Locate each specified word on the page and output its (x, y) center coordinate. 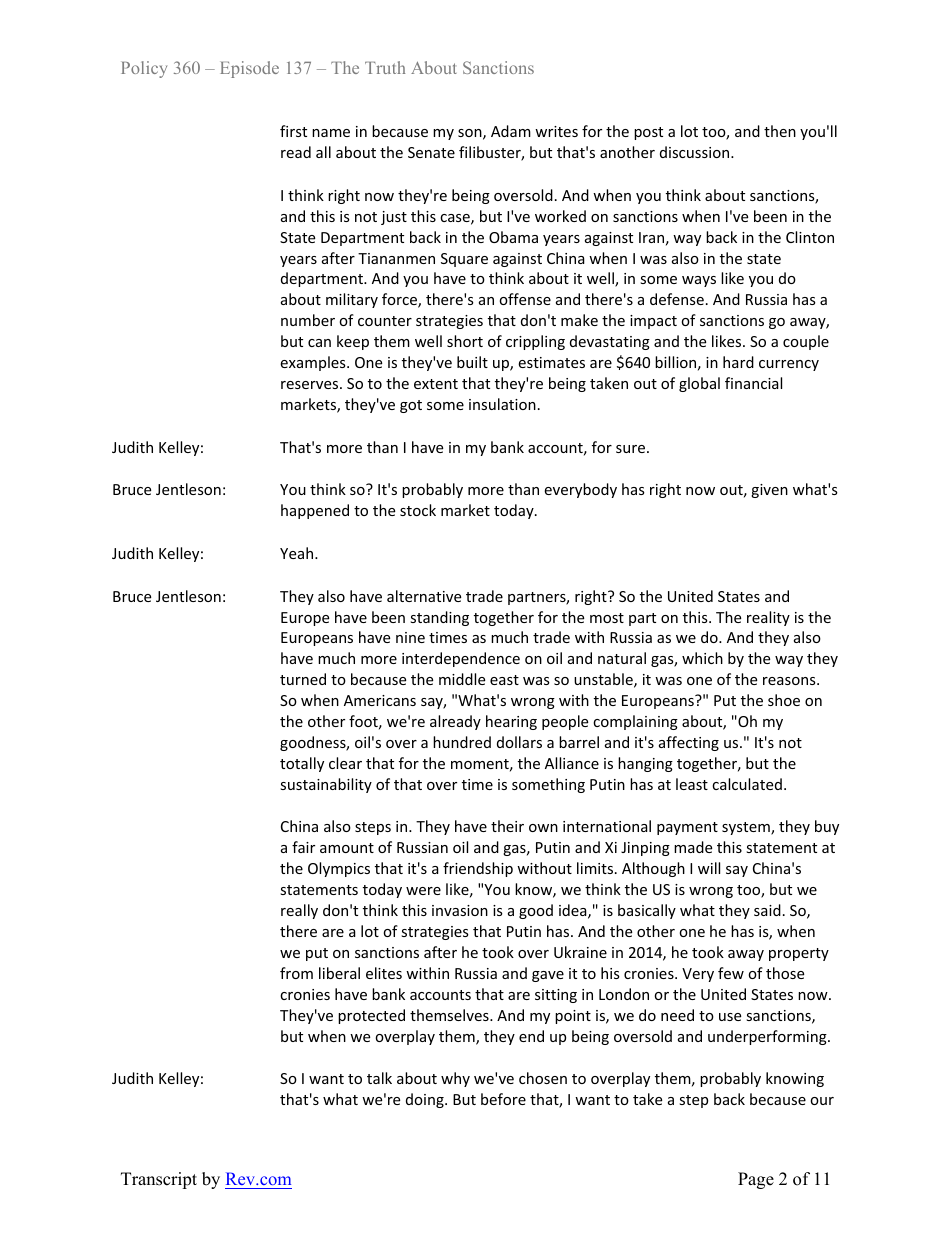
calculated (747, 784)
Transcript (159, 1180)
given (769, 491)
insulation (502, 404)
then (780, 131)
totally (302, 764)
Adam (511, 131)
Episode (249, 69)
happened (315, 511)
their (507, 826)
